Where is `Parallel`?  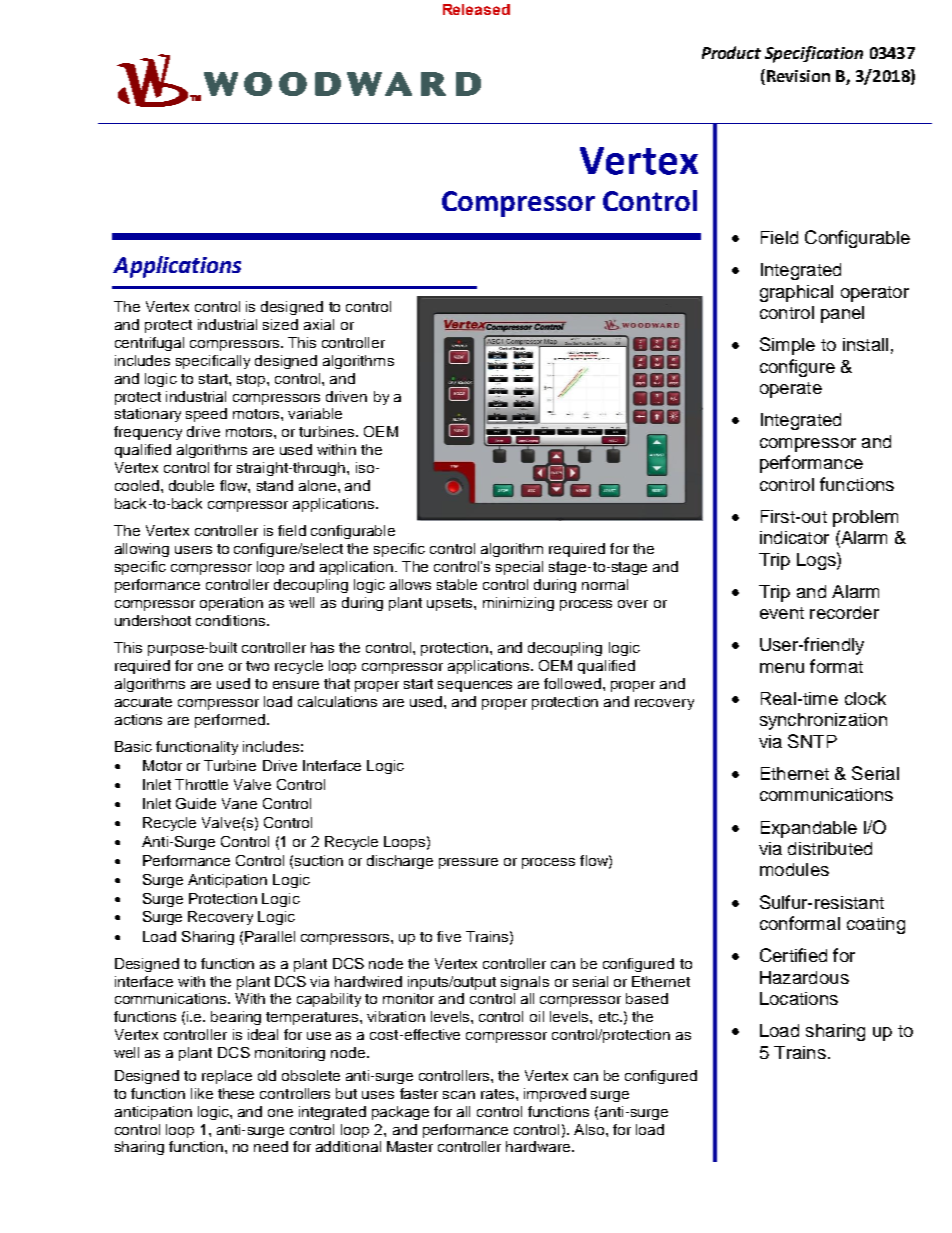
Parallel is located at coordinates (270, 936).
